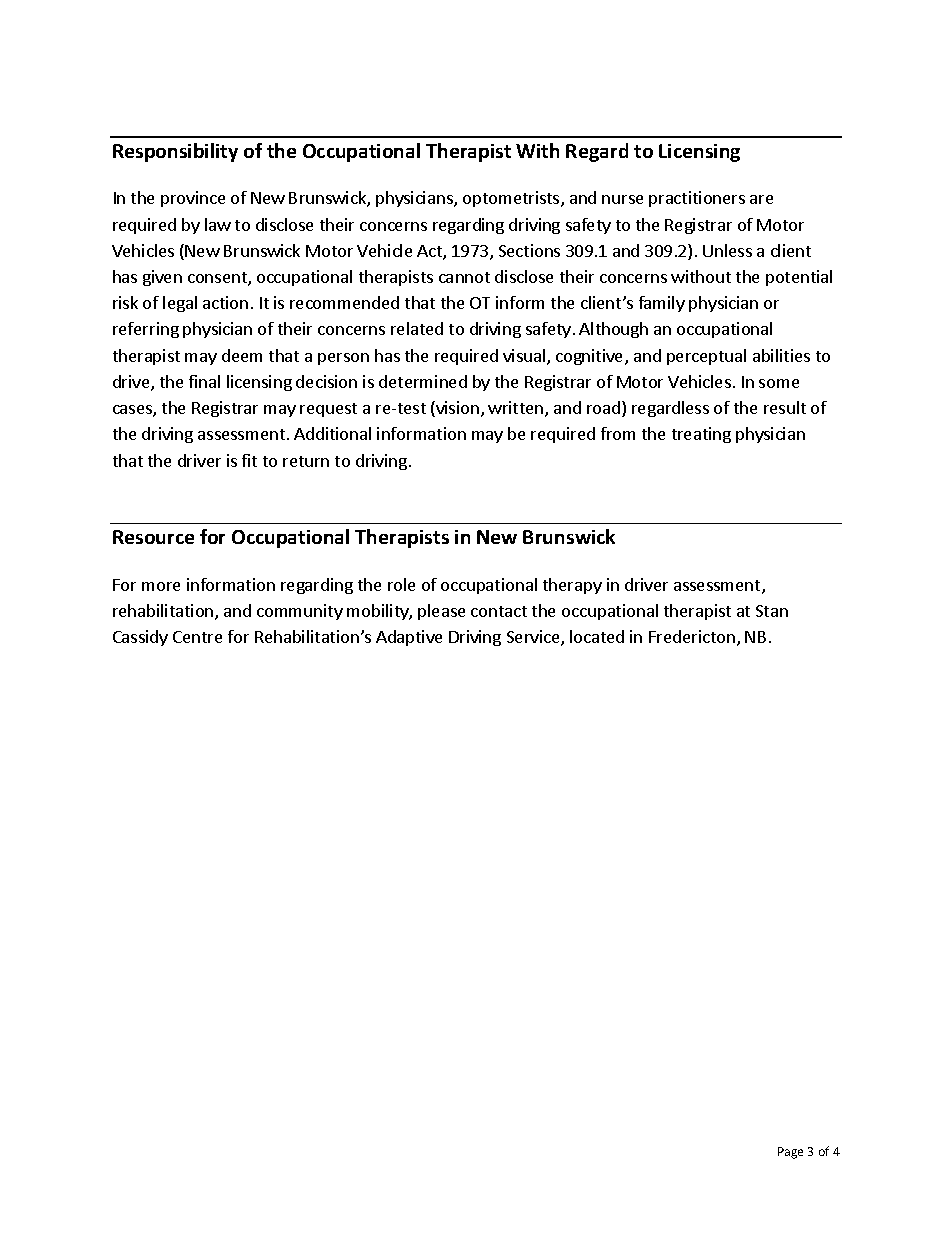 Image resolution: width=952 pixels, height=1233 pixels. Describe the element at coordinates (790, 1153) in the document. I see `Page` at that location.
